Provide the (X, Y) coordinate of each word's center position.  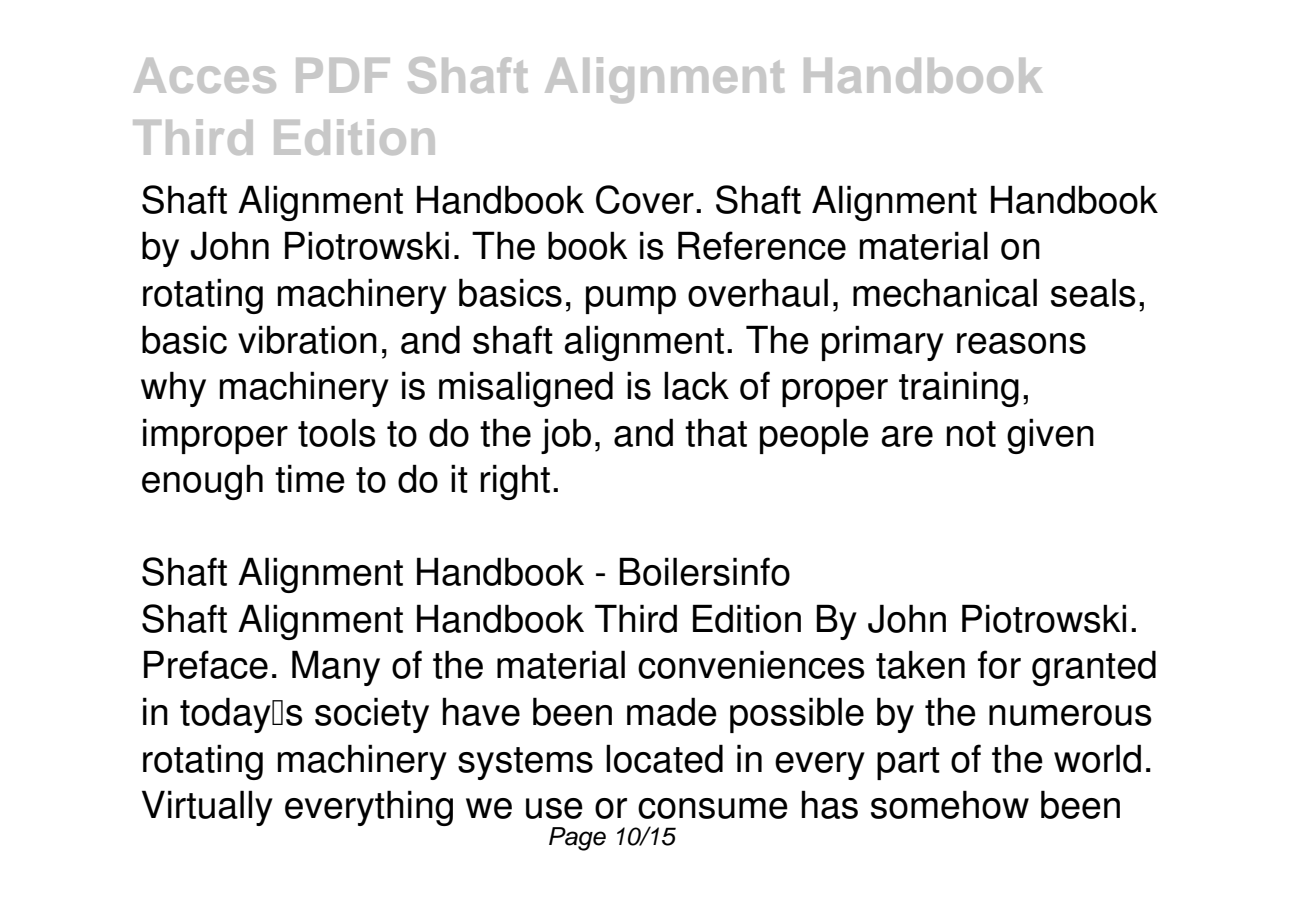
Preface (206, 664)
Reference (762, 245)
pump (631, 300)
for (999, 664)
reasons (1021, 343)
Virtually (207, 808)
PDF (343, 75)
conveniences (751, 664)
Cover (645, 199)
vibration (307, 339)
